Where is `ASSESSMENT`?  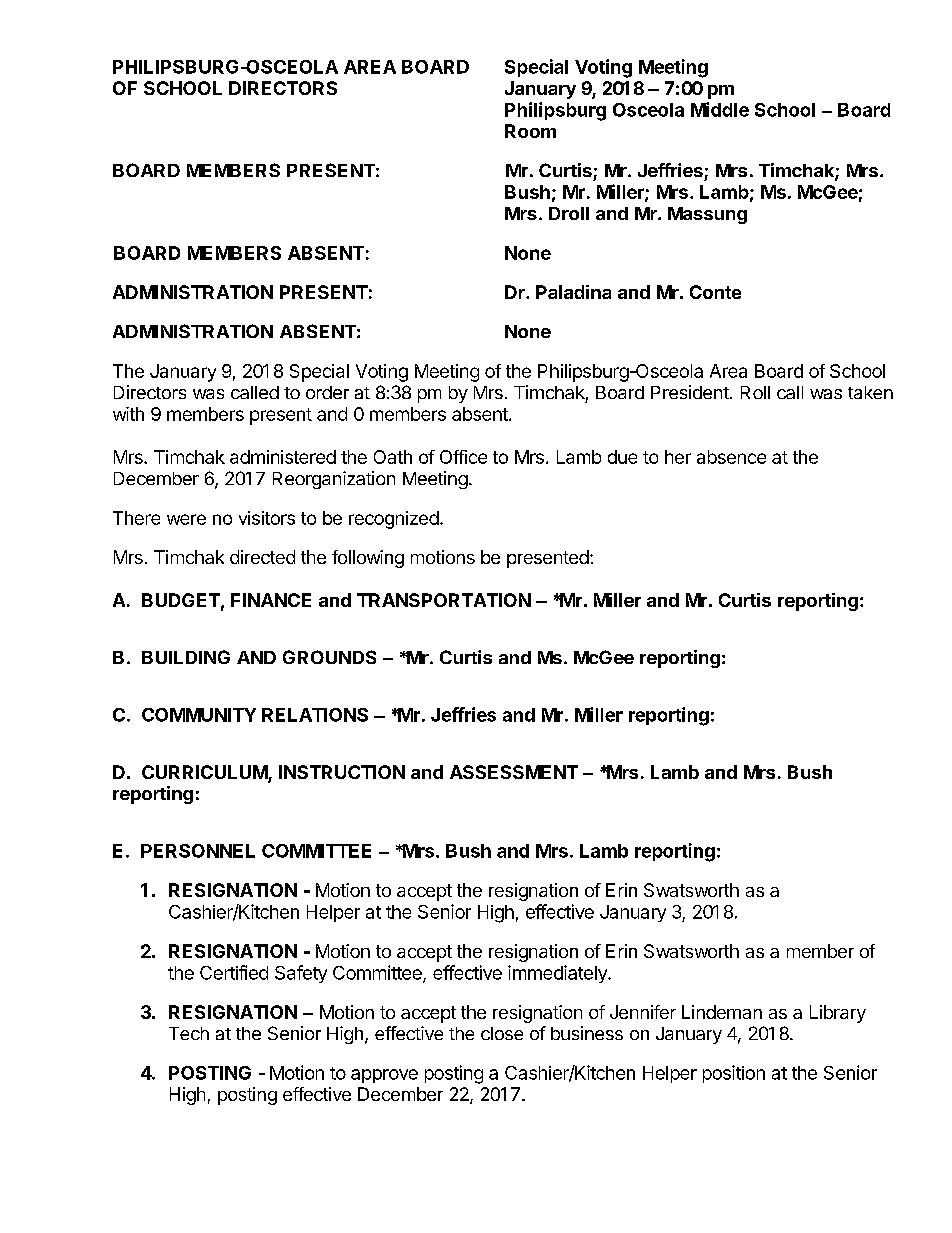
ASSESSMENT is located at coordinates (514, 772).
